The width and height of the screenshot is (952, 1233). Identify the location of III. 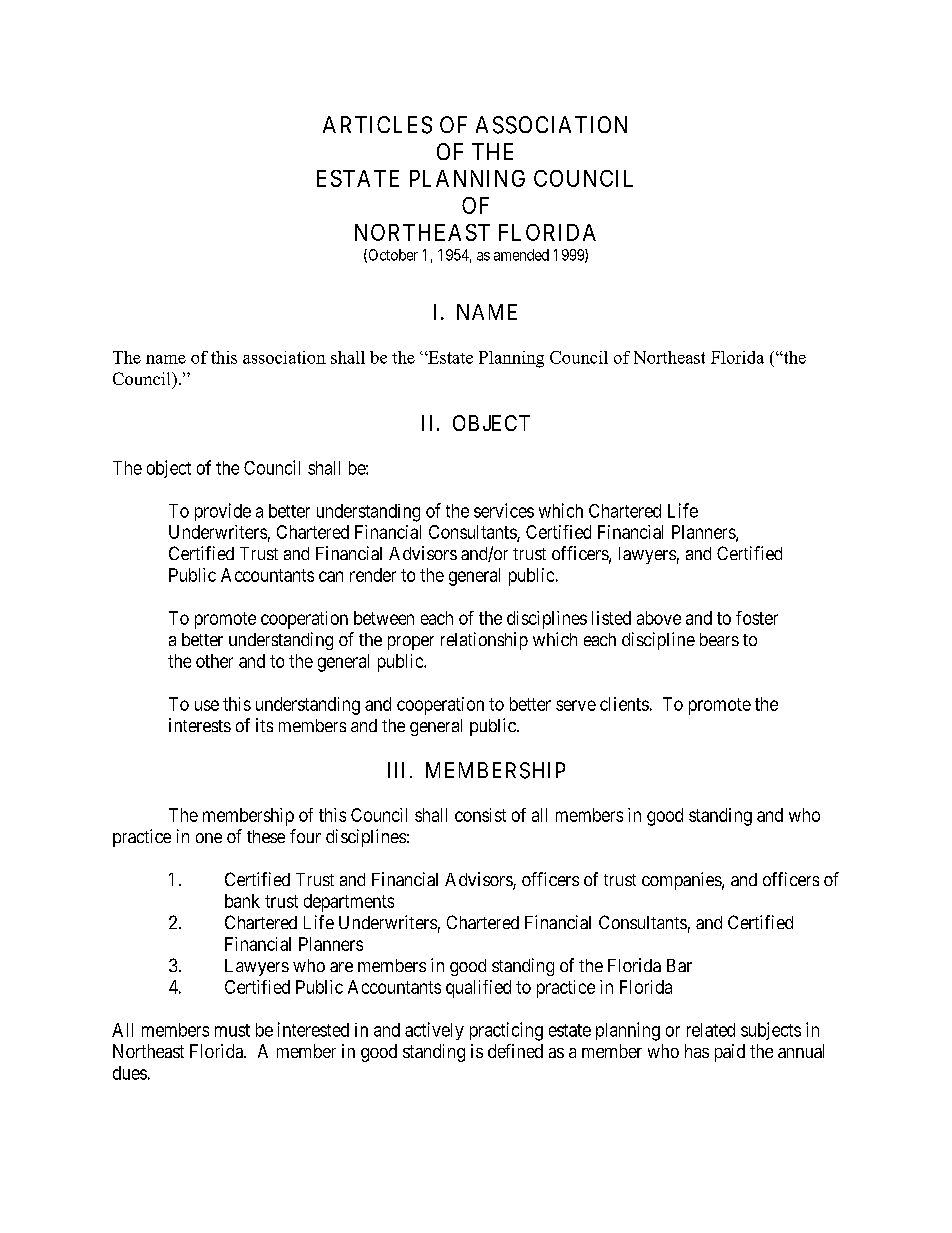
(396, 770).
